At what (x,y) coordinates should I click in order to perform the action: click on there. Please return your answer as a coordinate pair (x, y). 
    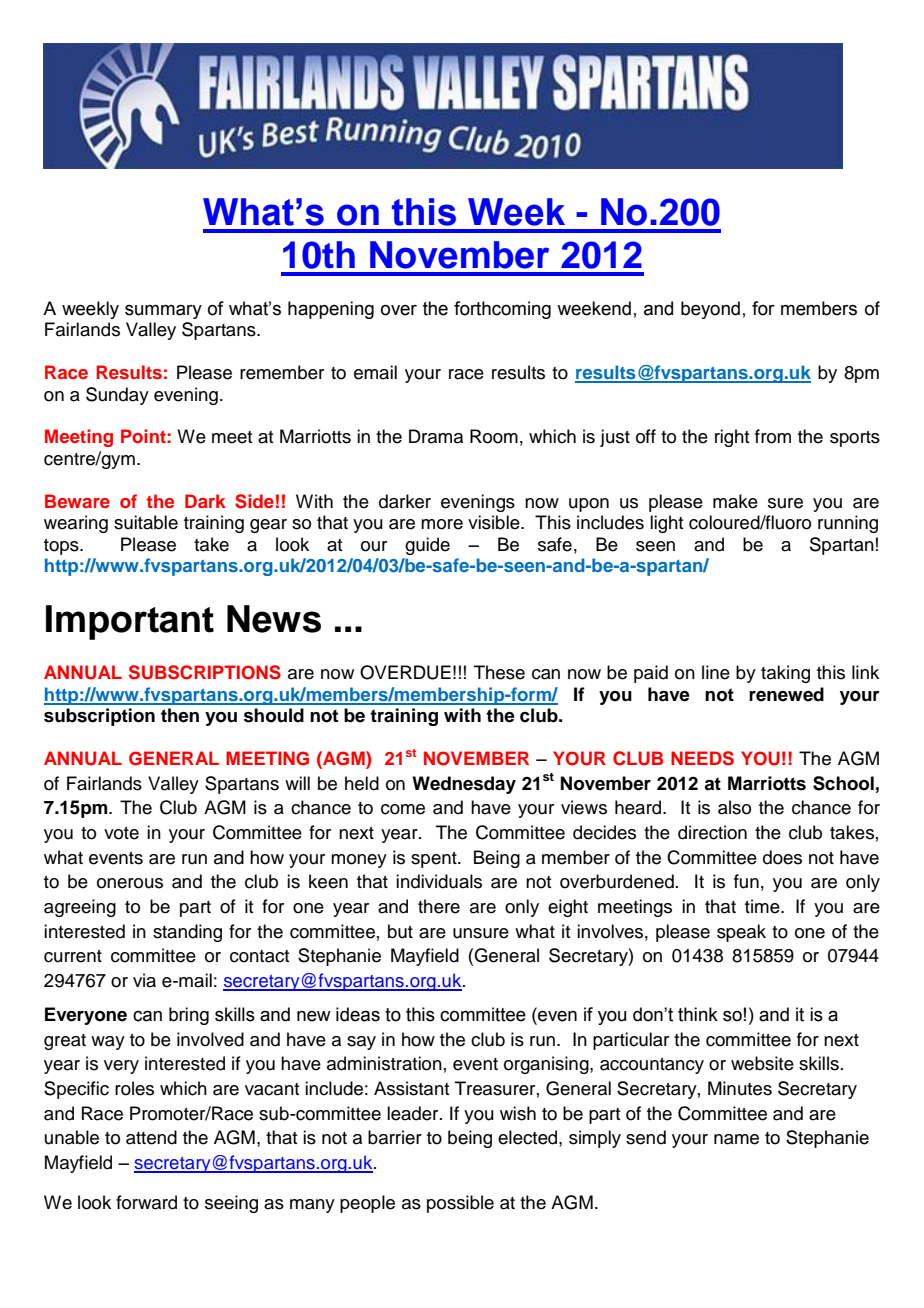
    Looking at the image, I should click on (439, 906).
